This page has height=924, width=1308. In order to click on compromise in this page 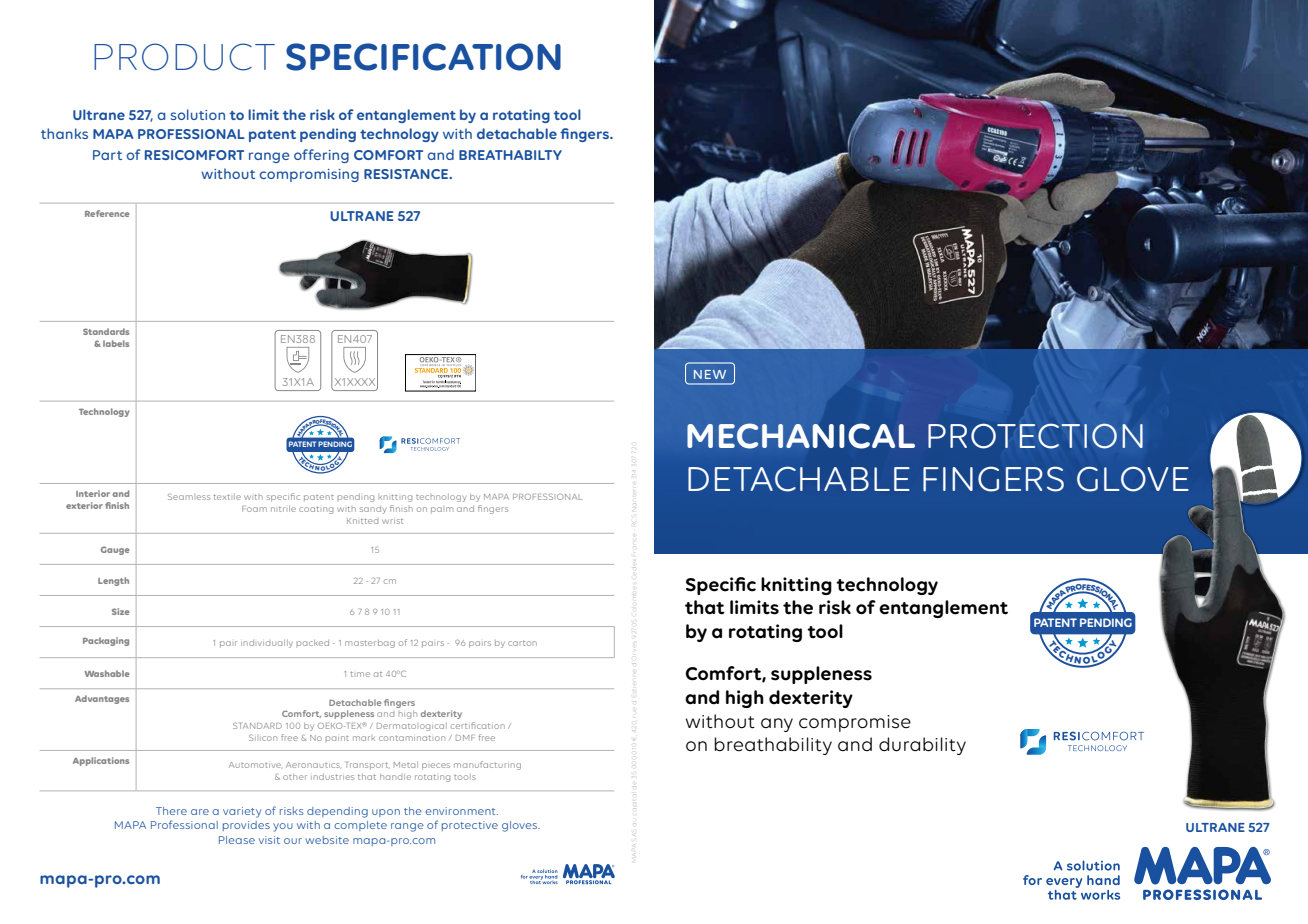, I will do `click(855, 723)`.
